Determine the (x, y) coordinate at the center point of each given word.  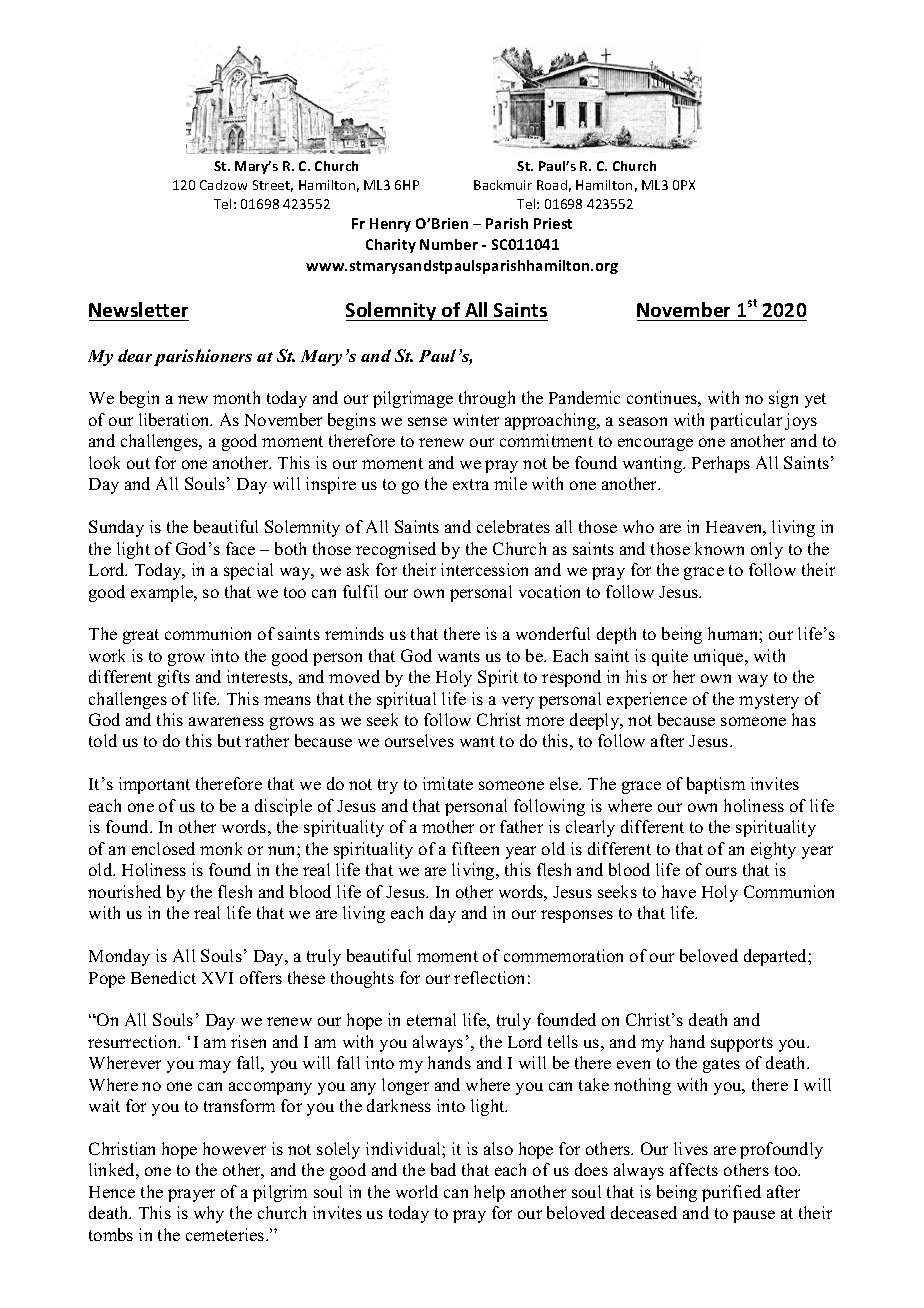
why (209, 1214)
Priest (553, 223)
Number (449, 244)
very (518, 702)
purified (731, 1193)
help (489, 1193)
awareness (226, 721)
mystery (769, 701)
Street (273, 186)
